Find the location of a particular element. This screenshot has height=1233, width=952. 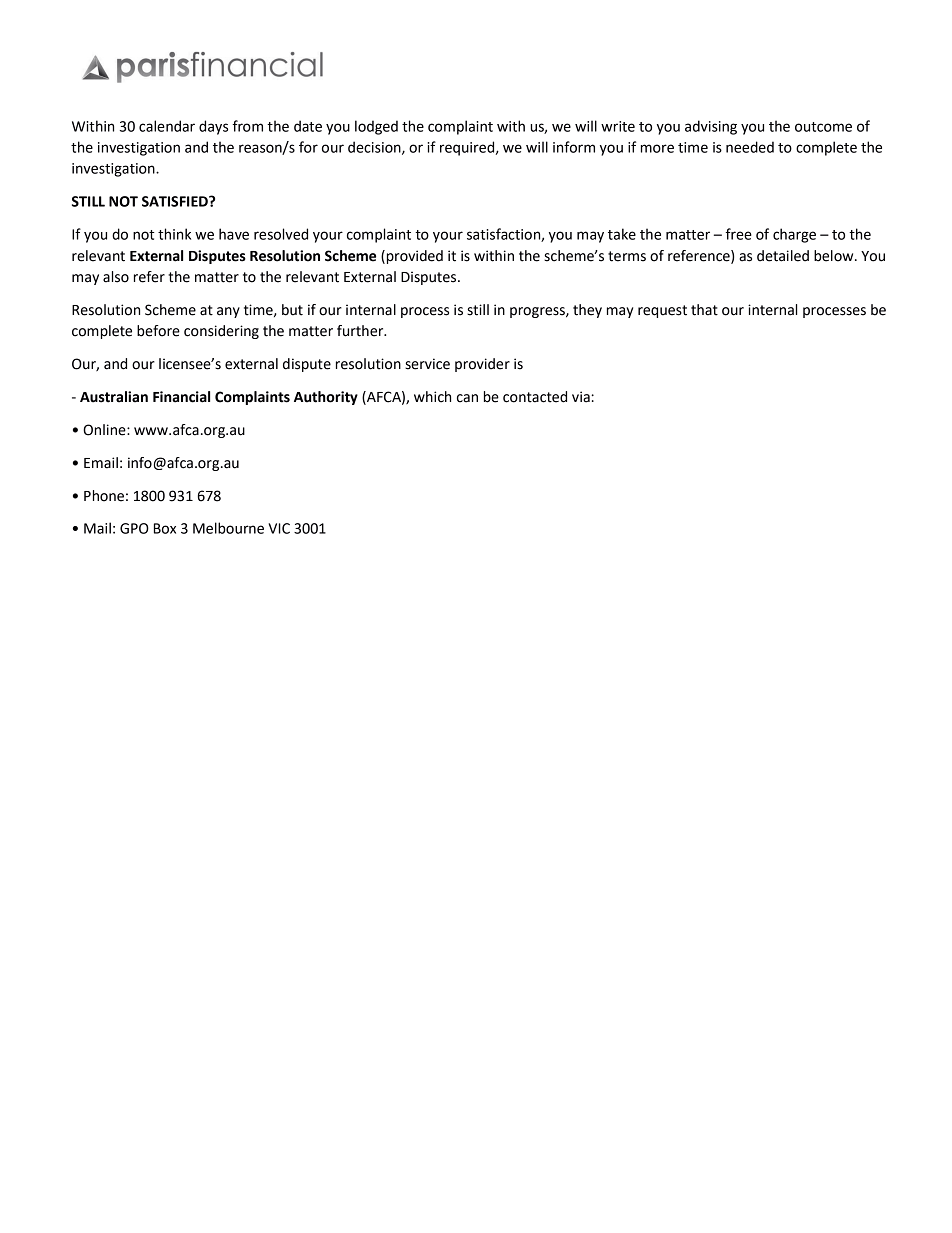

considering is located at coordinates (221, 332).
